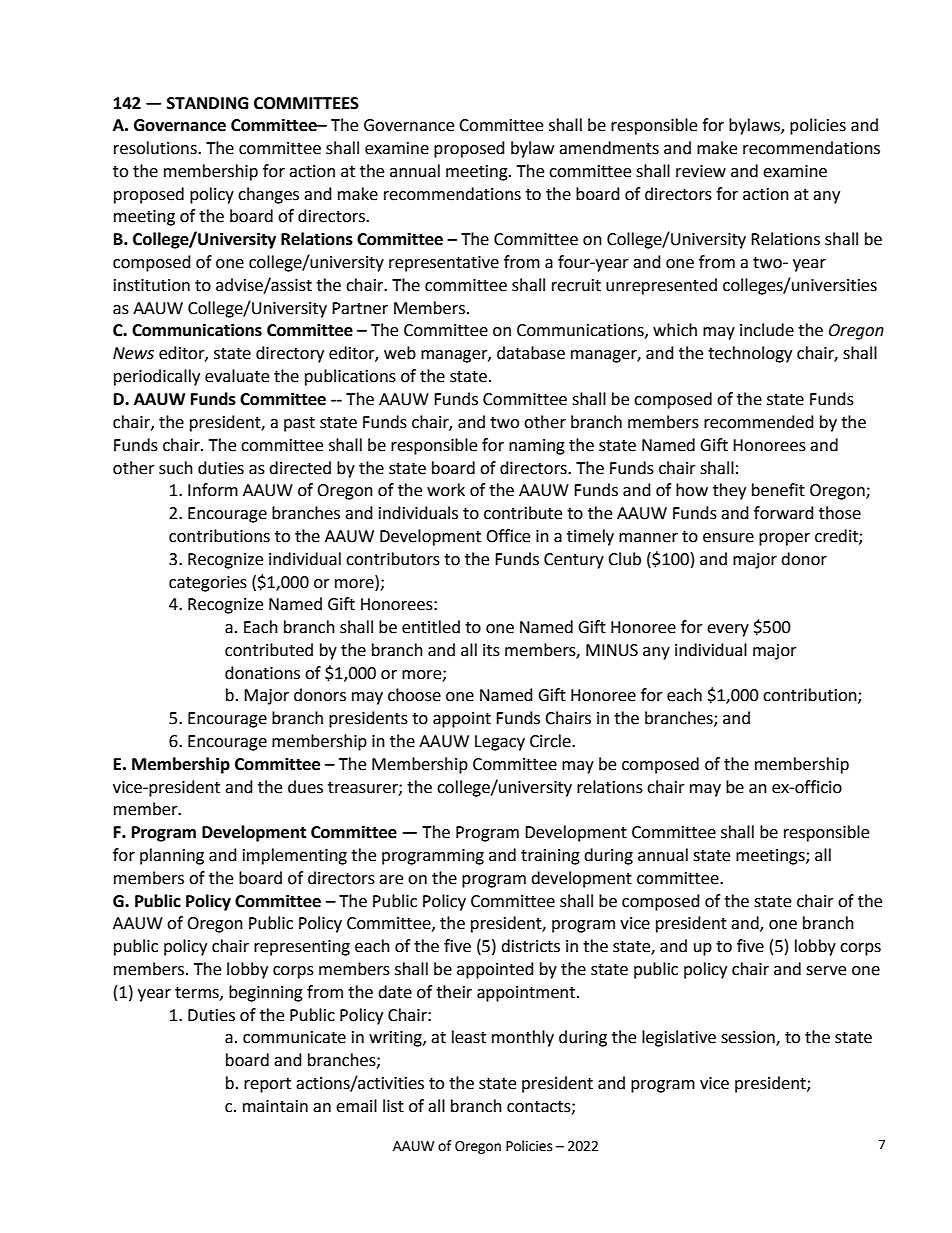 This screenshot has width=952, height=1233. I want to click on STANDING, so click(207, 103).
